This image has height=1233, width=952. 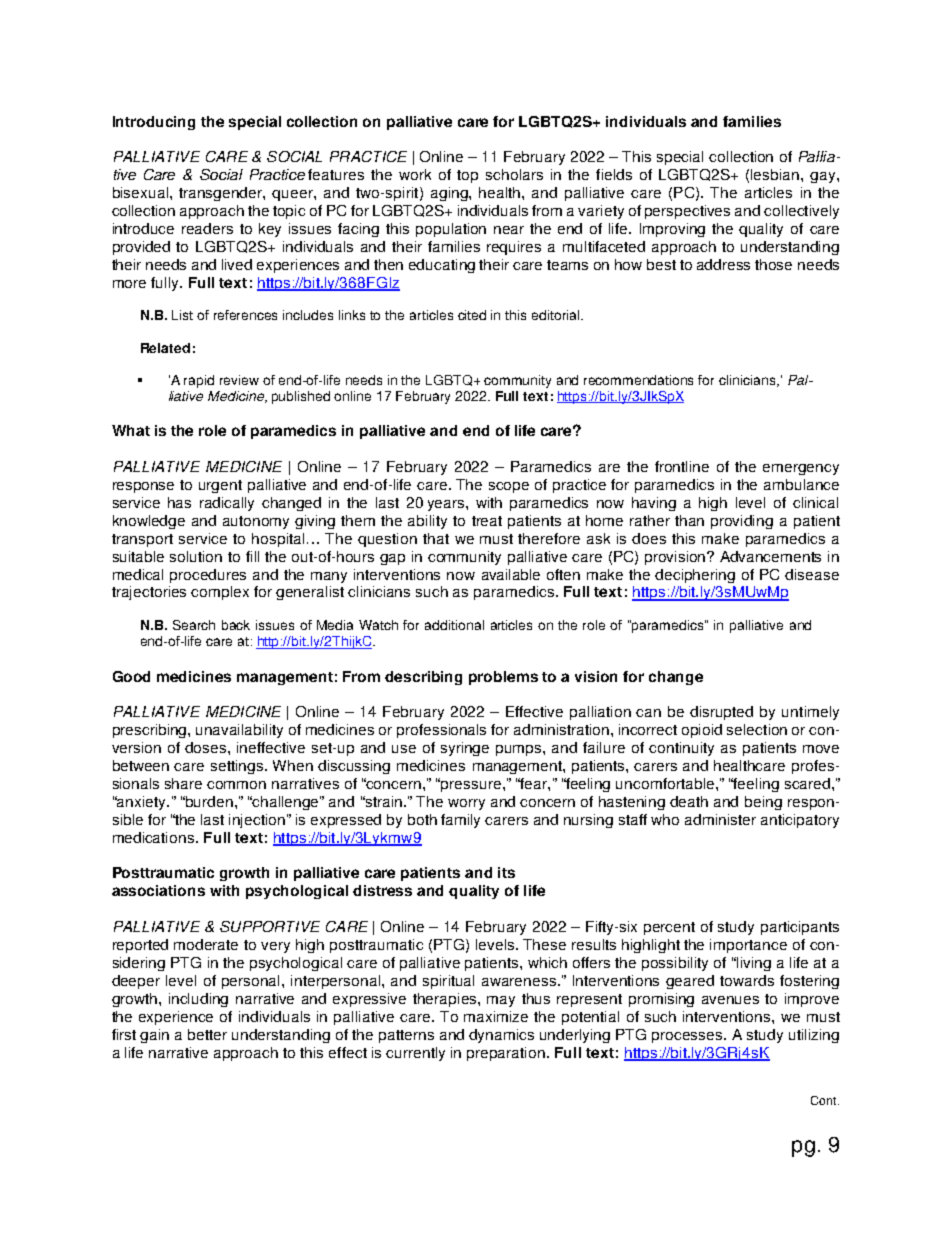 What do you see at coordinates (695, 576) in the image?
I see `deciphering` at bounding box center [695, 576].
